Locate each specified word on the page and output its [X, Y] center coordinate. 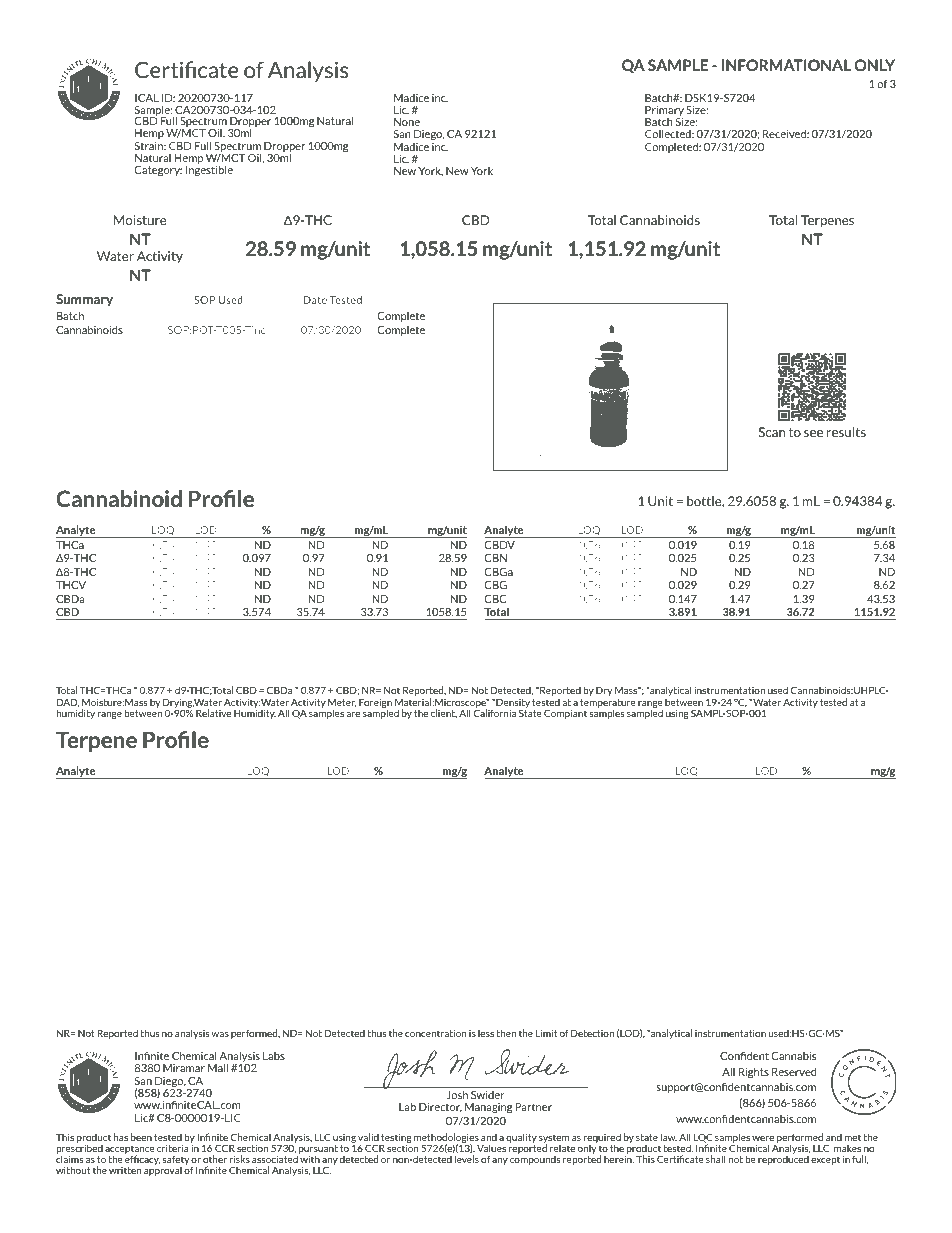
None [407, 122]
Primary [664, 112]
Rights [754, 1073]
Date [315, 300]
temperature [608, 704]
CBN [495, 558]
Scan [772, 432]
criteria [173, 1148]
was [220, 1034]
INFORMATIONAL [786, 65]
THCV [71, 585]
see [813, 433]
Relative [213, 713]
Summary [84, 300]
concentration [435, 1033]
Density [512, 704]
